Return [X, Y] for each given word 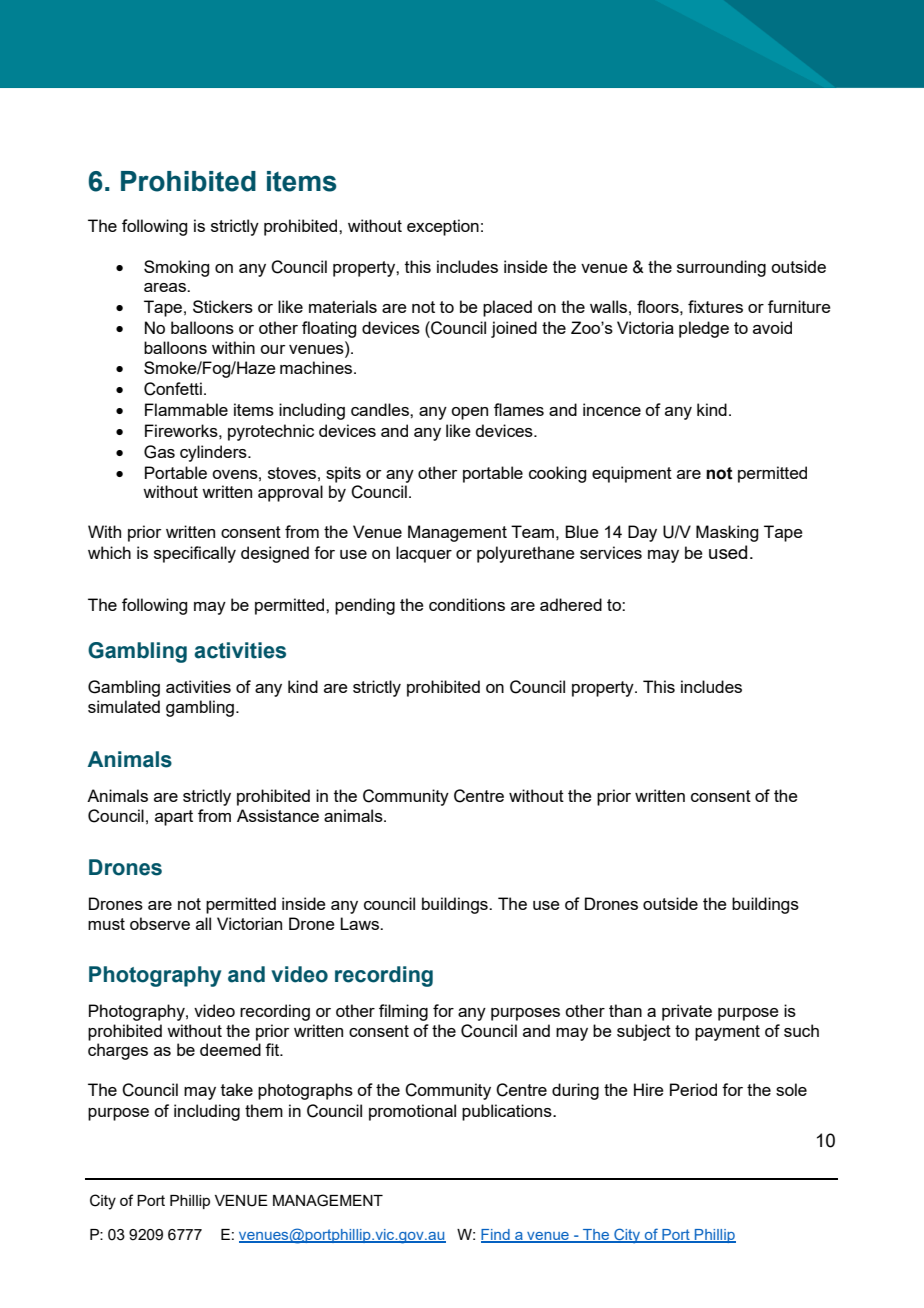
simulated [124, 706]
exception [443, 227]
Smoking [176, 268]
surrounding [721, 268]
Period [693, 1089]
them [264, 1110]
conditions [467, 604]
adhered [571, 604]
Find [496, 1236]
